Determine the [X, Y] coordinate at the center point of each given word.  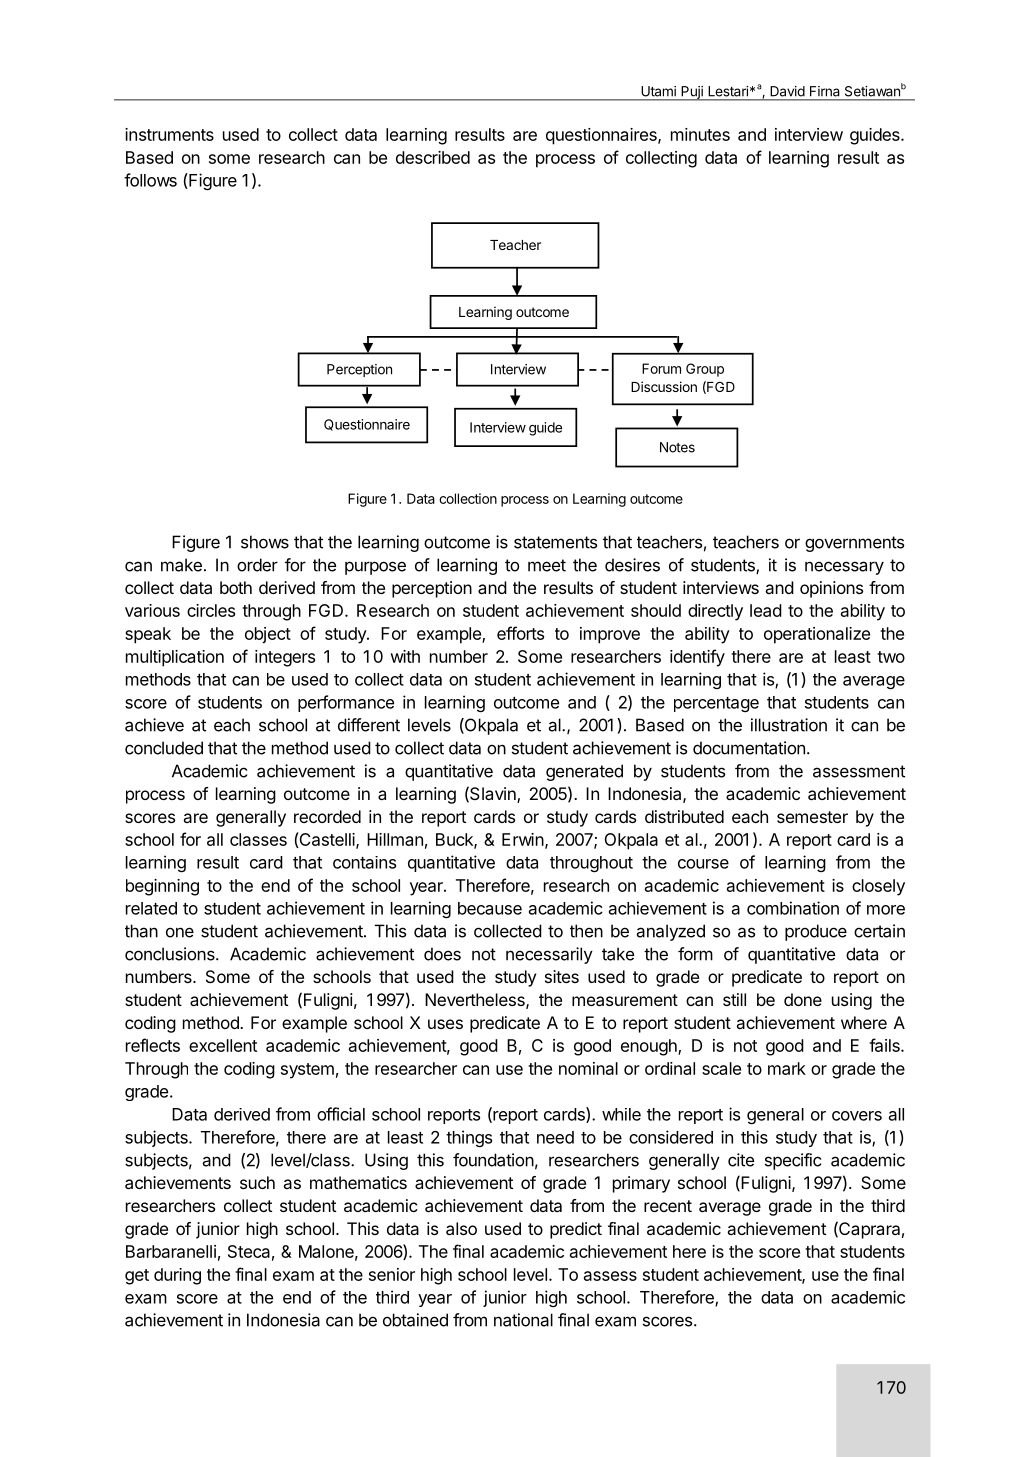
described [433, 157]
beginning [162, 887]
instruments [169, 134]
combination [793, 908]
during [177, 1276]
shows [265, 542]
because [490, 908]
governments [854, 544]
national [523, 1320]
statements [555, 542]
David [788, 91]
